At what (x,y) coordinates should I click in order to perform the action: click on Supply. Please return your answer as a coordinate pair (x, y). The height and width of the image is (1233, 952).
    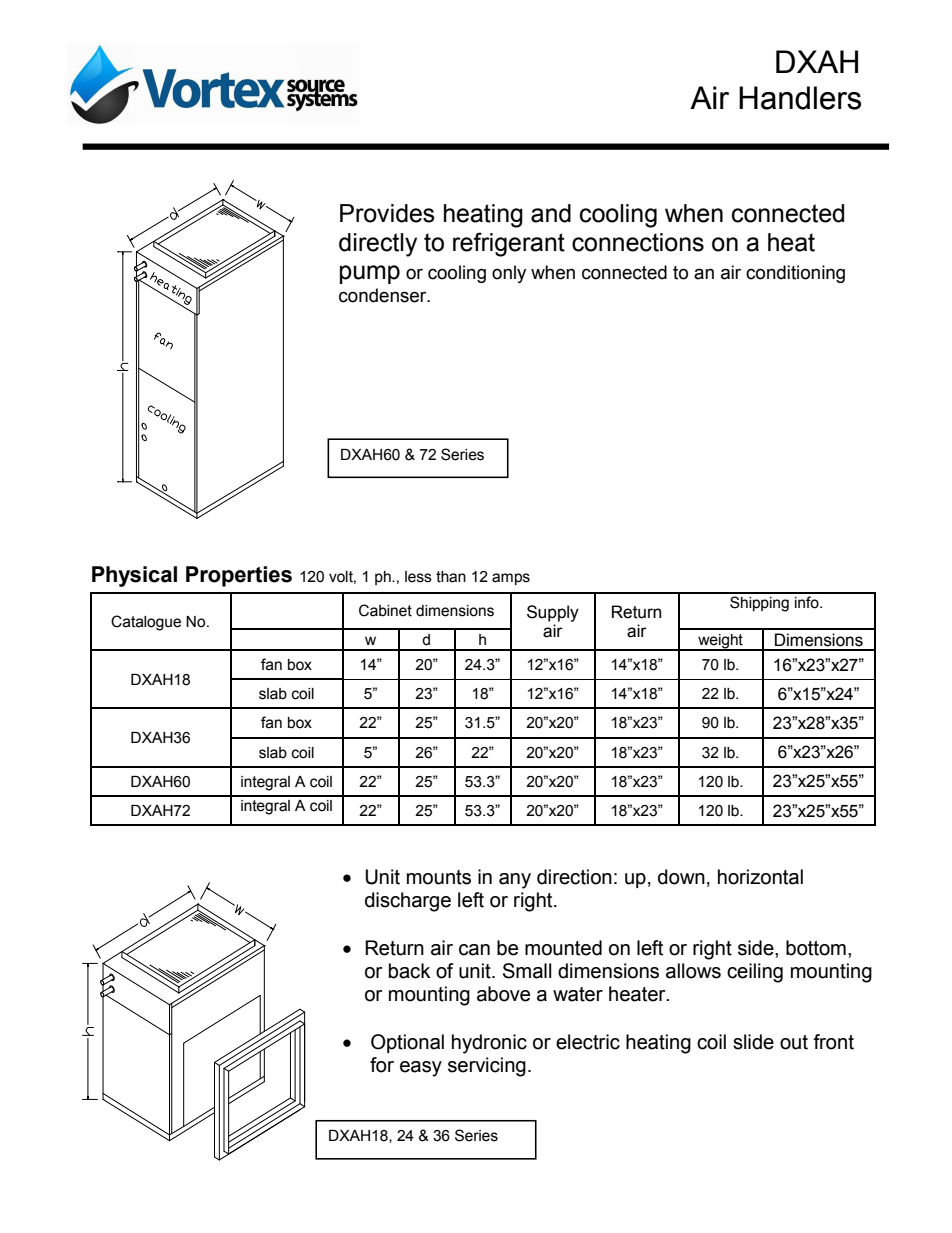
    Looking at the image, I should click on (553, 613).
